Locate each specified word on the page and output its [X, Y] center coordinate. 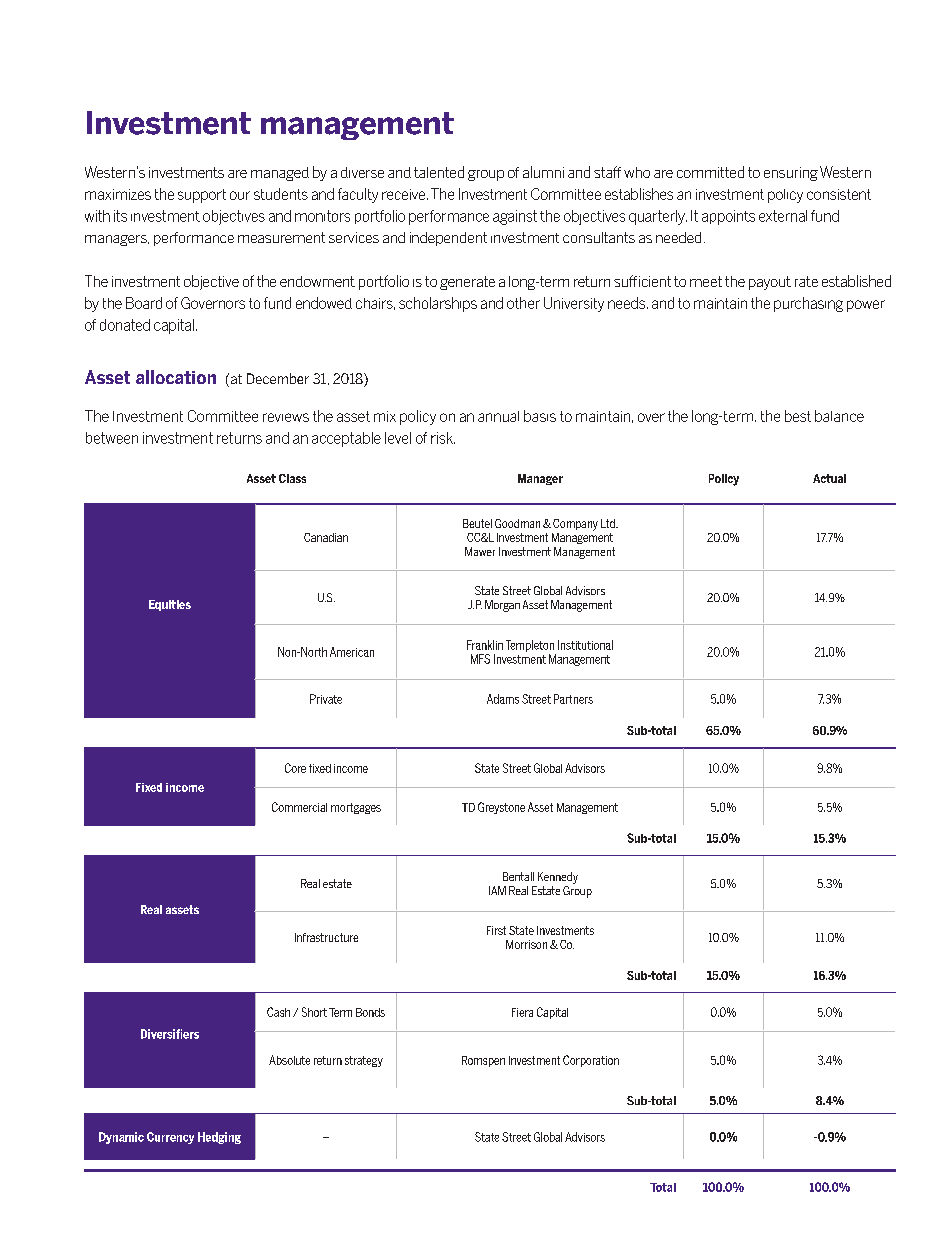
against [515, 217]
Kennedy [558, 878]
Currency [170, 1138]
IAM [497, 890]
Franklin [485, 645]
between [112, 438]
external [783, 216]
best [798, 416]
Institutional [585, 645]
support [202, 196]
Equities [170, 605]
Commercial [299, 807]
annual [498, 416]
